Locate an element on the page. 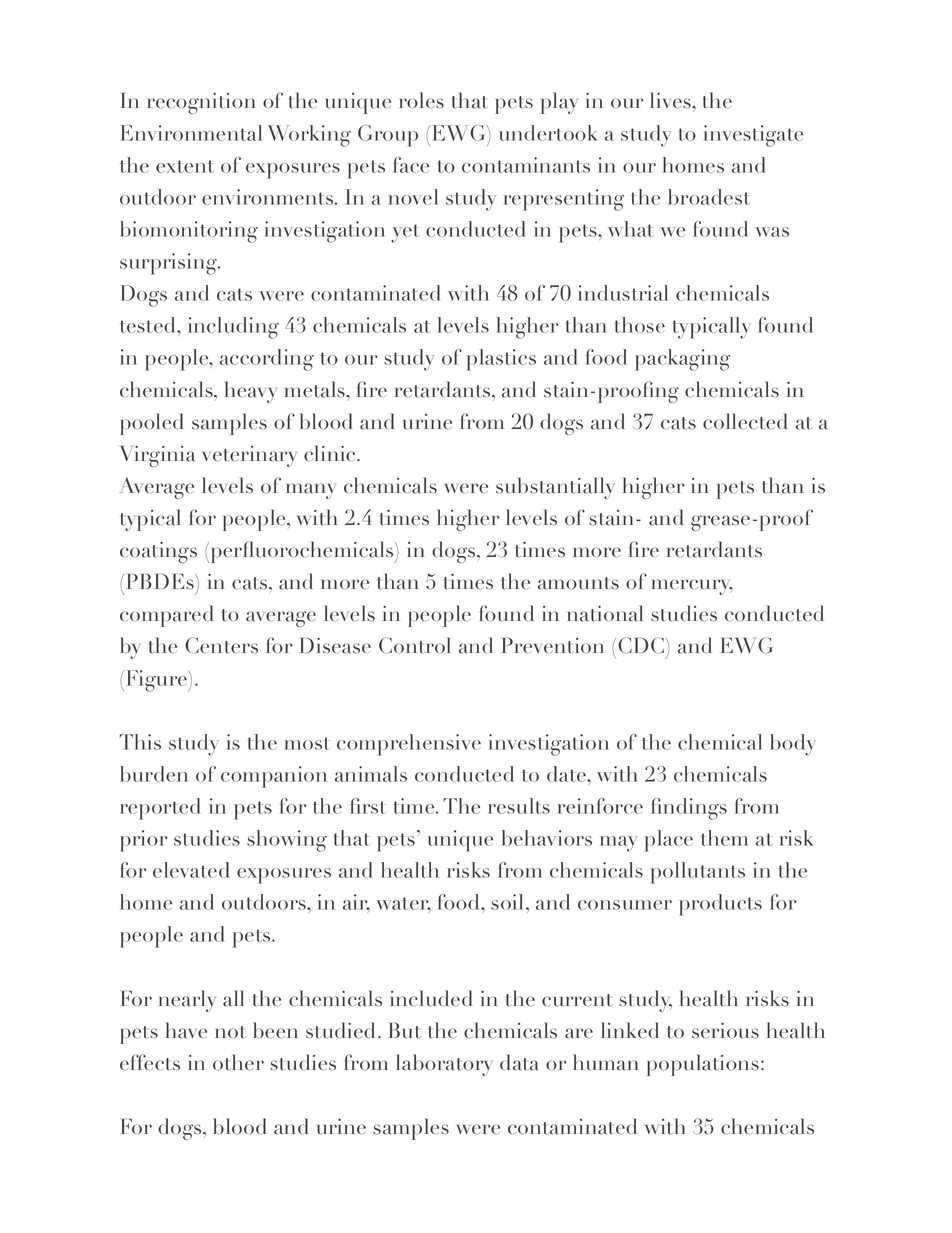 The image size is (952, 1233). not is located at coordinates (230, 1032).
